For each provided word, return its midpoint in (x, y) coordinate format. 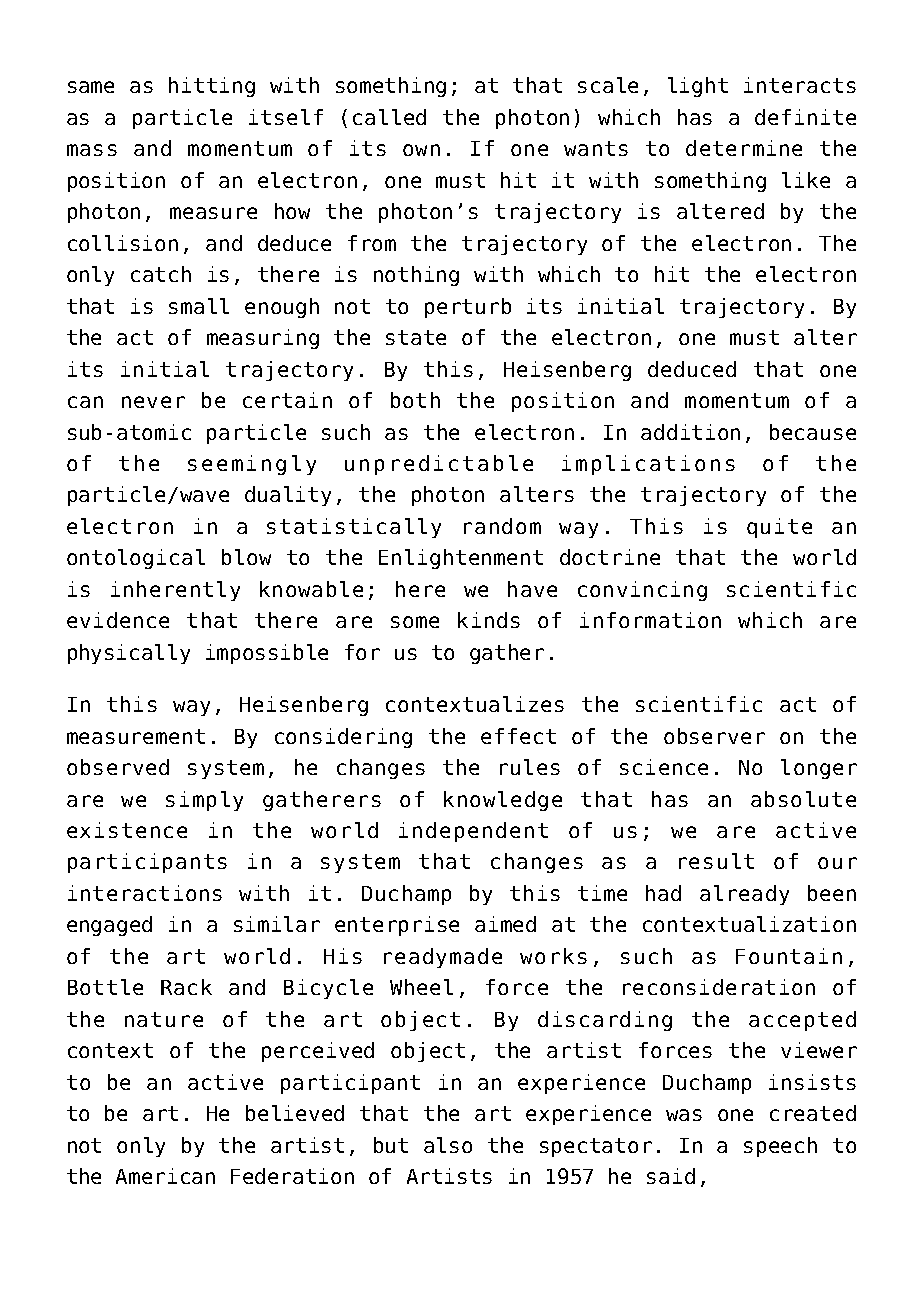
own (421, 150)
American (165, 1176)
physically (129, 654)
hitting (212, 87)
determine (744, 148)
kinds (489, 620)
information (650, 620)
